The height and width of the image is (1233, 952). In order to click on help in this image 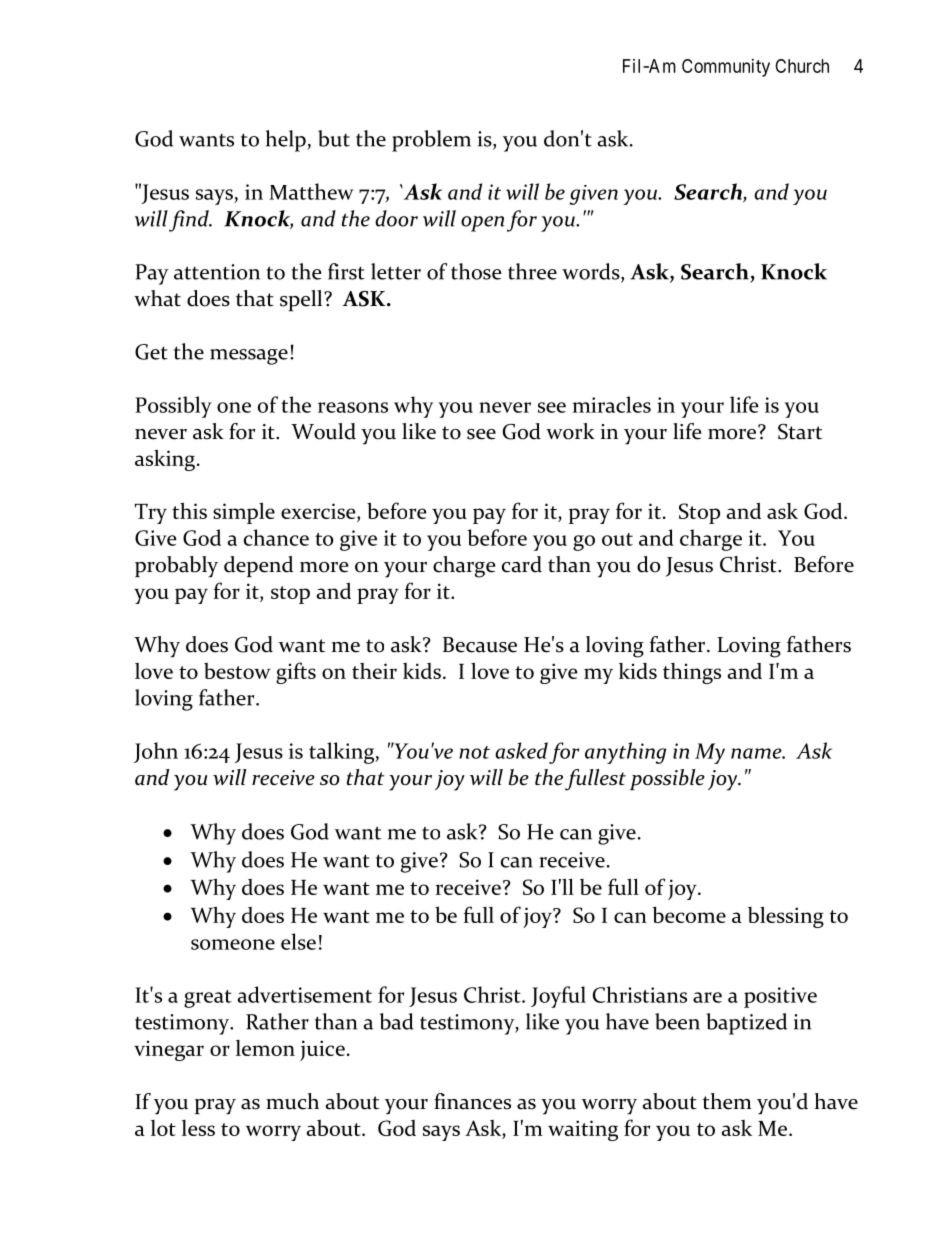, I will do `click(287, 141)`.
